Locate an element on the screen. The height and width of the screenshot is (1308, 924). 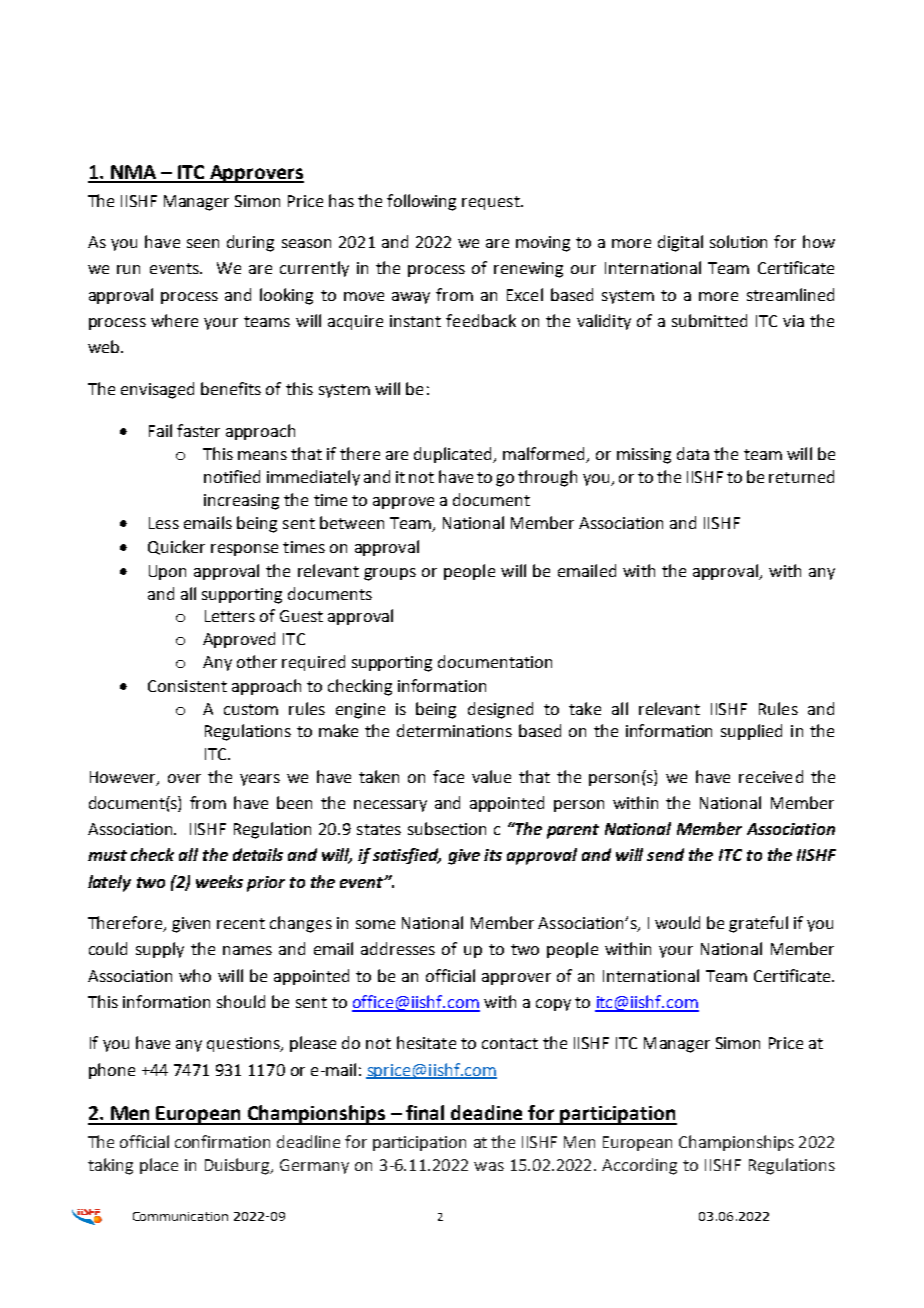
determinations is located at coordinates (454, 730).
